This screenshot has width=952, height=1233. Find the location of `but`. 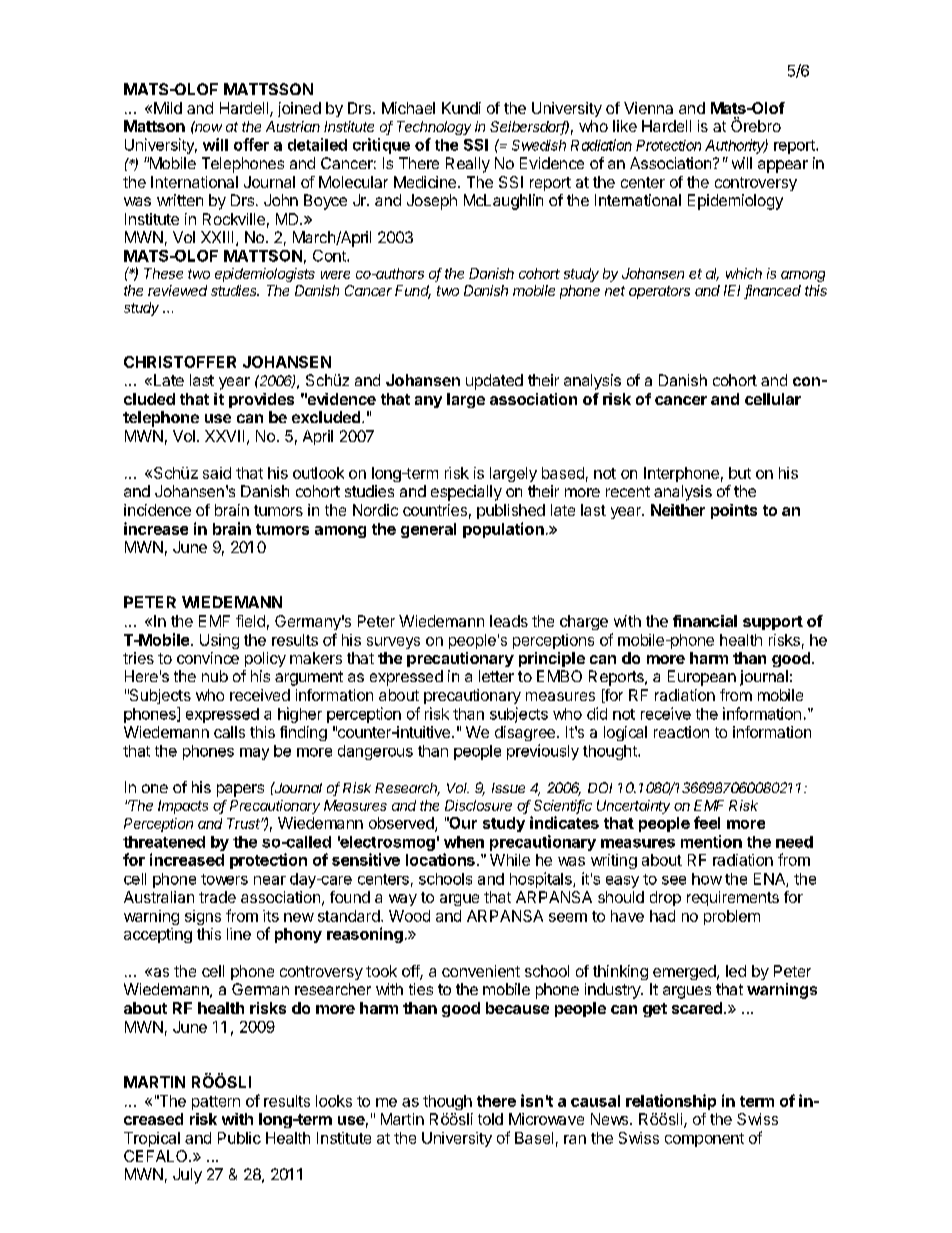

but is located at coordinates (740, 473).
